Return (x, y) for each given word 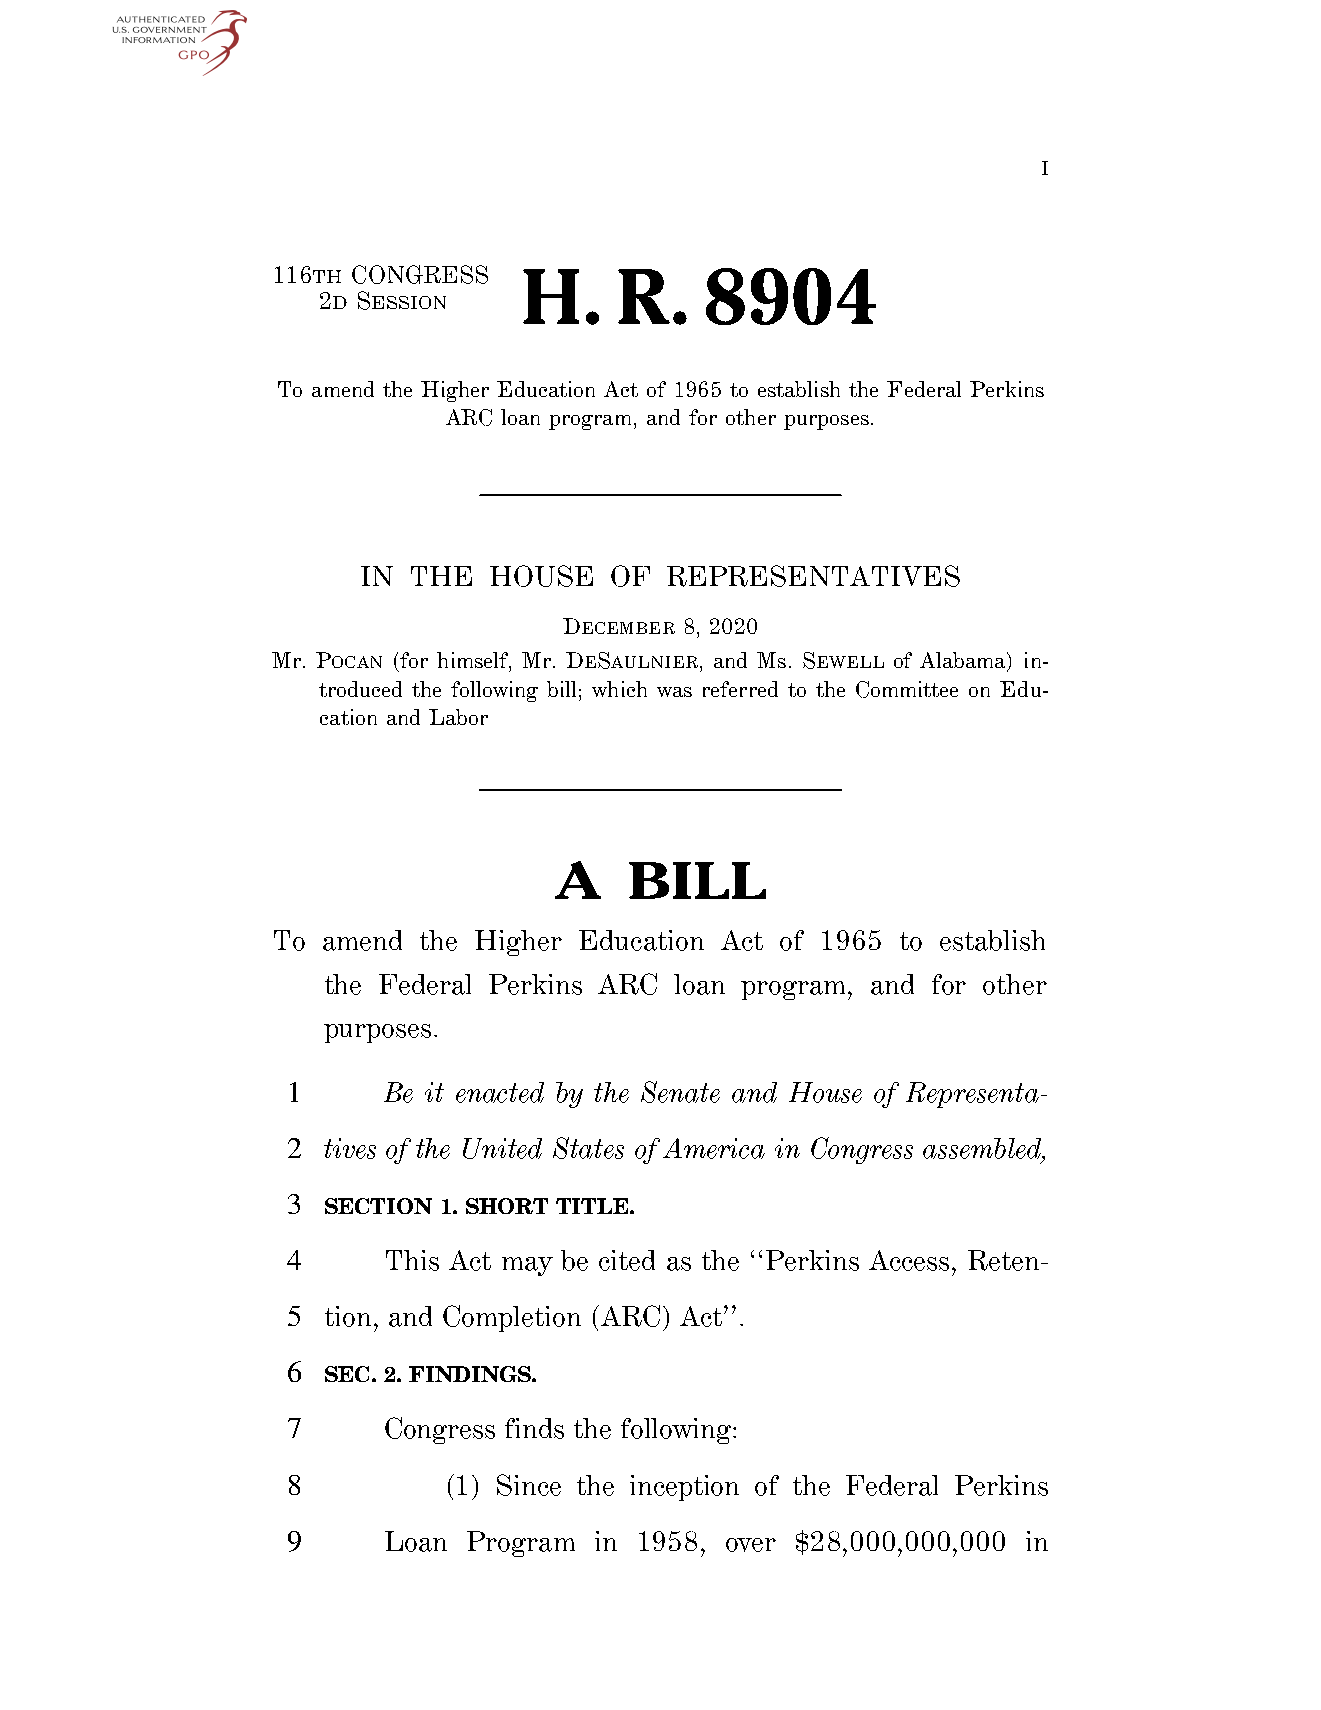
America (714, 1148)
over (751, 1545)
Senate (680, 1092)
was (674, 692)
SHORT (507, 1206)
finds (534, 1428)
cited (627, 1260)
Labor (458, 717)
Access (909, 1260)
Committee (907, 689)
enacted (500, 1092)
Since (529, 1485)
